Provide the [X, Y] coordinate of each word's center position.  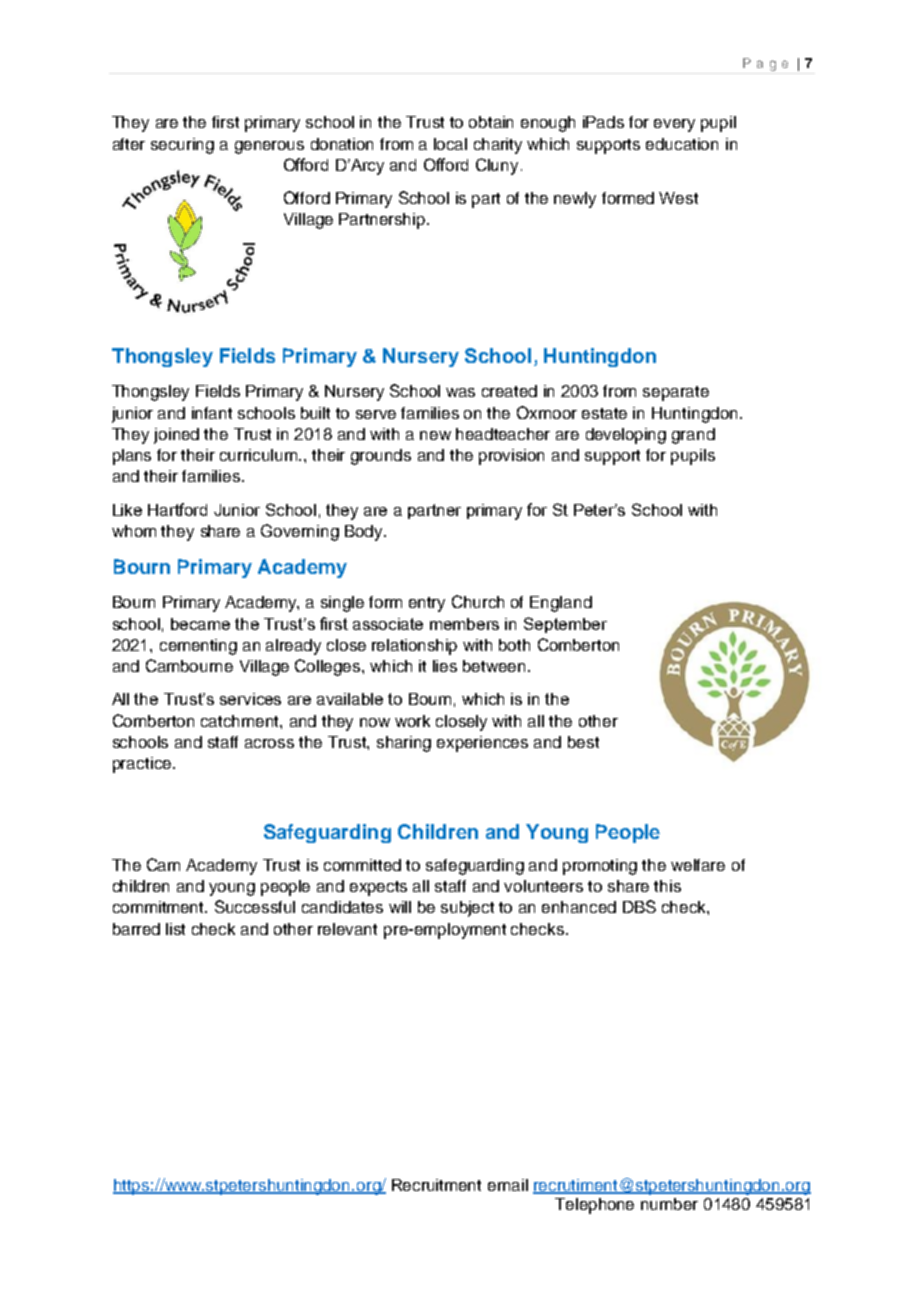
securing [182, 146]
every [674, 125]
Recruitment [436, 1185]
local [450, 144]
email [508, 1185]
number [669, 1204]
